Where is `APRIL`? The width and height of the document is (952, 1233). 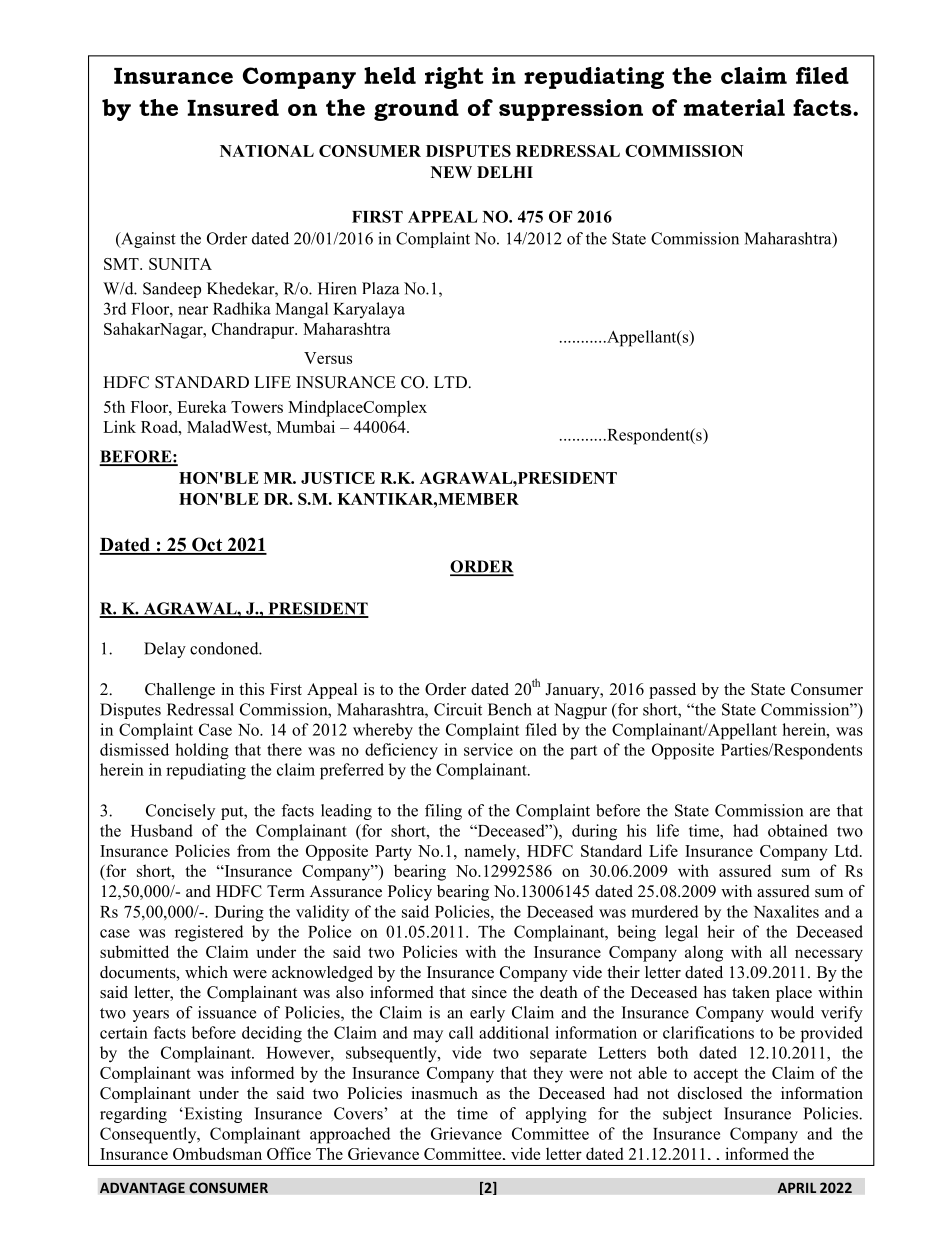
APRIL is located at coordinates (797, 1187).
